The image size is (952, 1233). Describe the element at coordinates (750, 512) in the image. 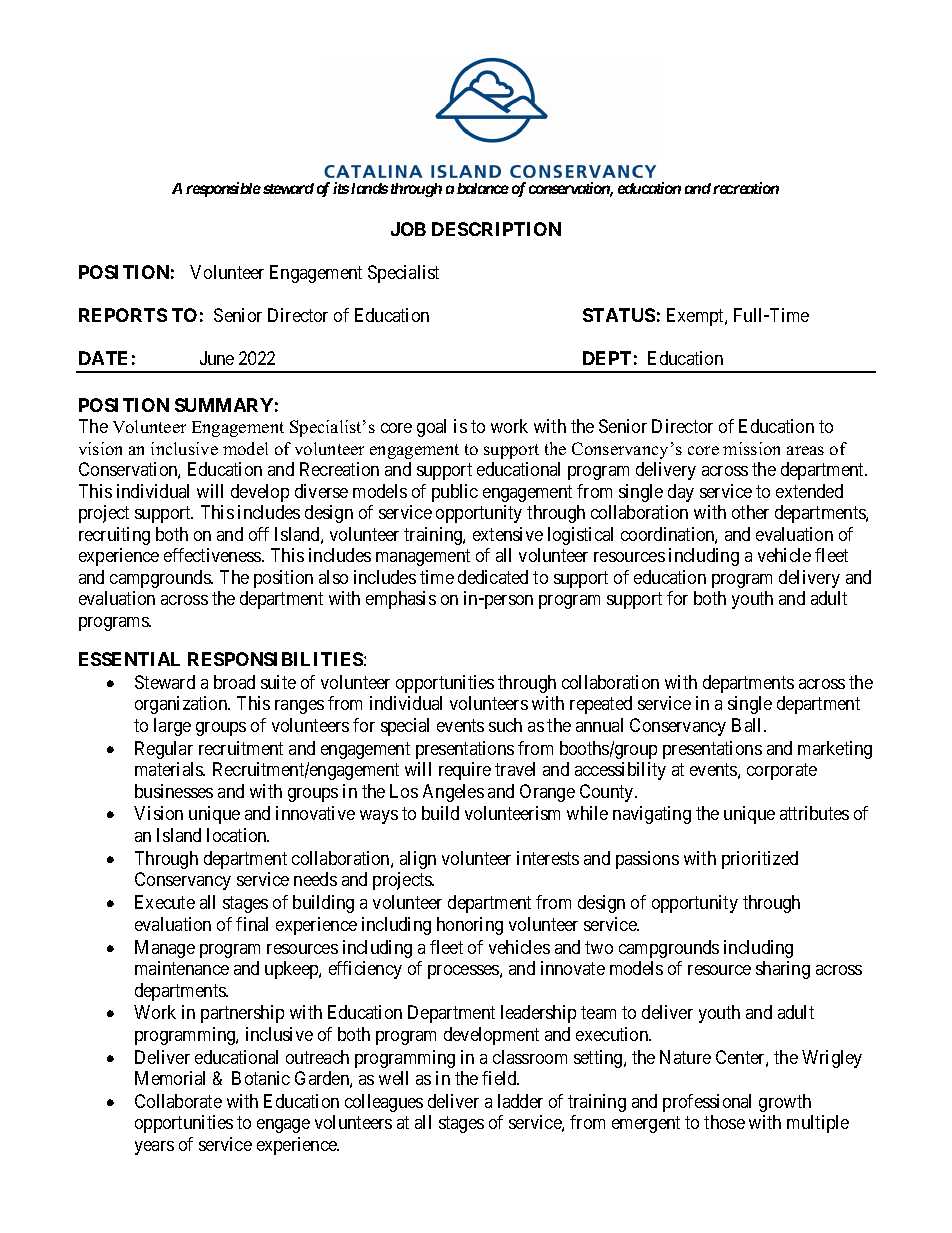

I see `other` at that location.
